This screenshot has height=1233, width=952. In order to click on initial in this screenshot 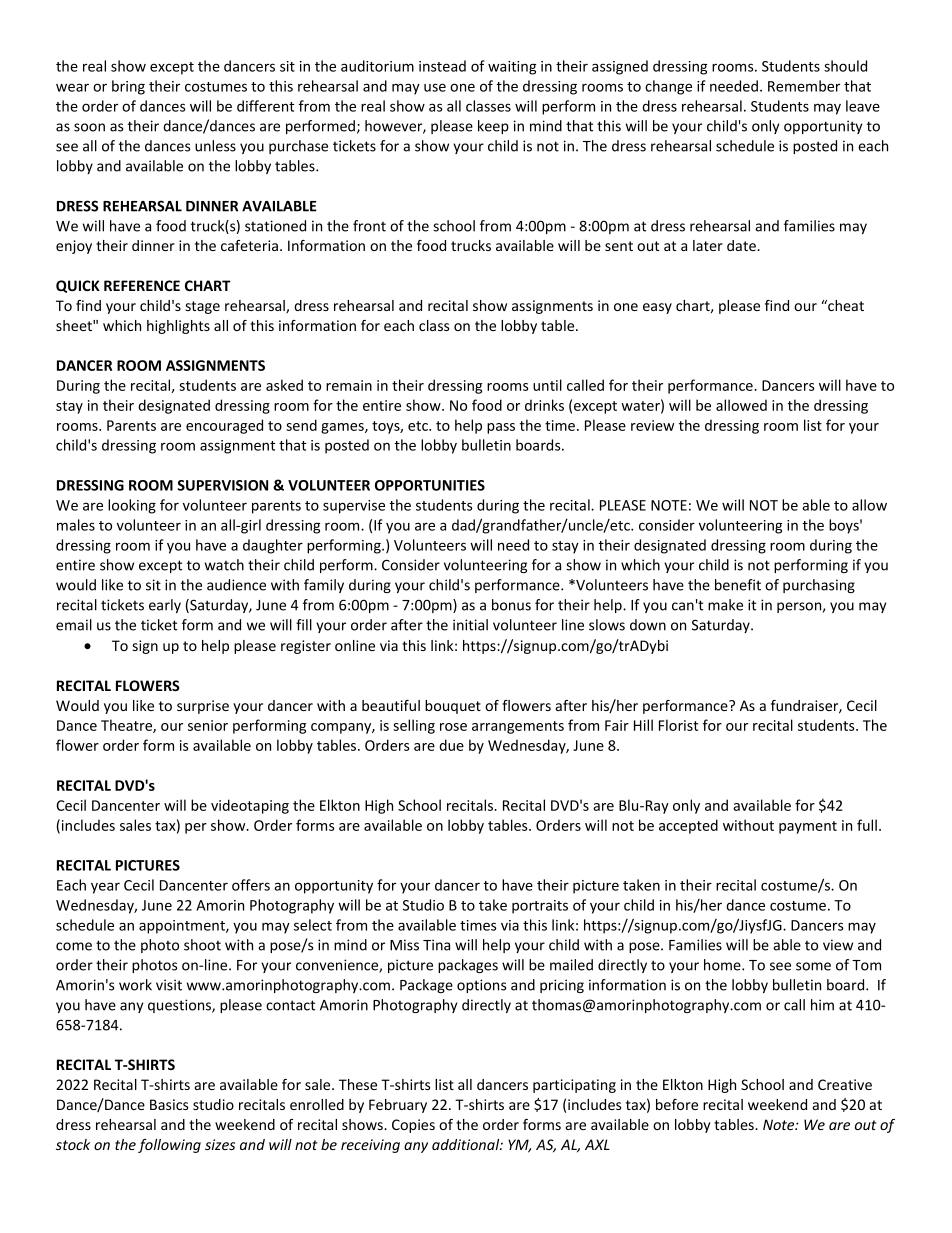, I will do `click(470, 625)`.
